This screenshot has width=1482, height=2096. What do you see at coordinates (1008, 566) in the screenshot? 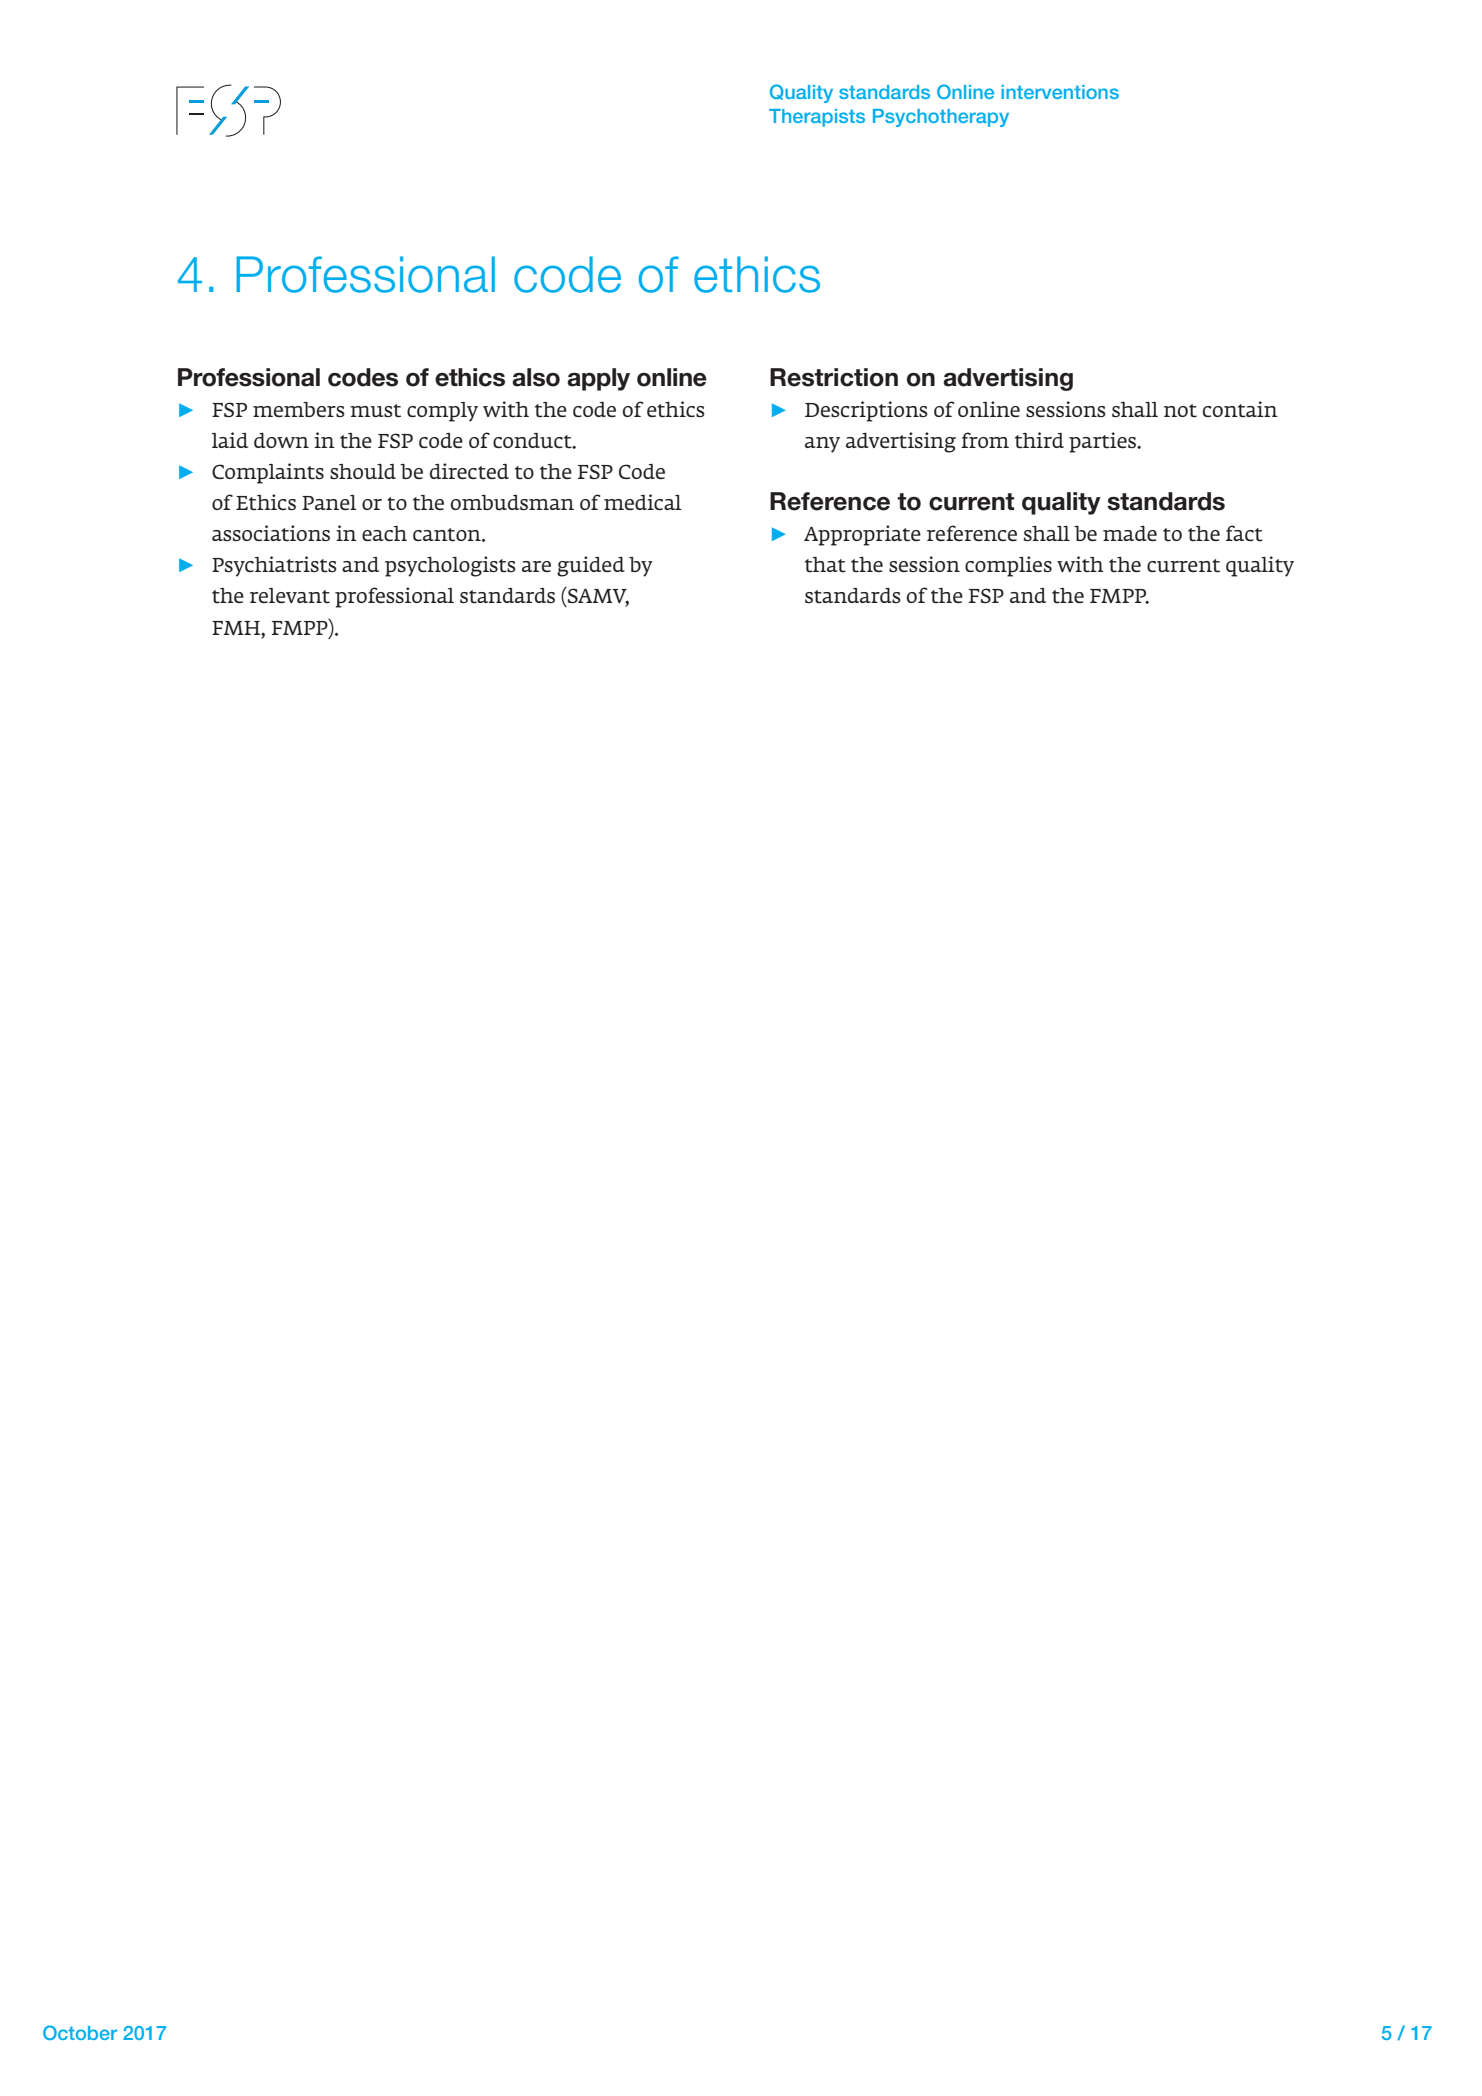
I see `complies` at bounding box center [1008, 566].
